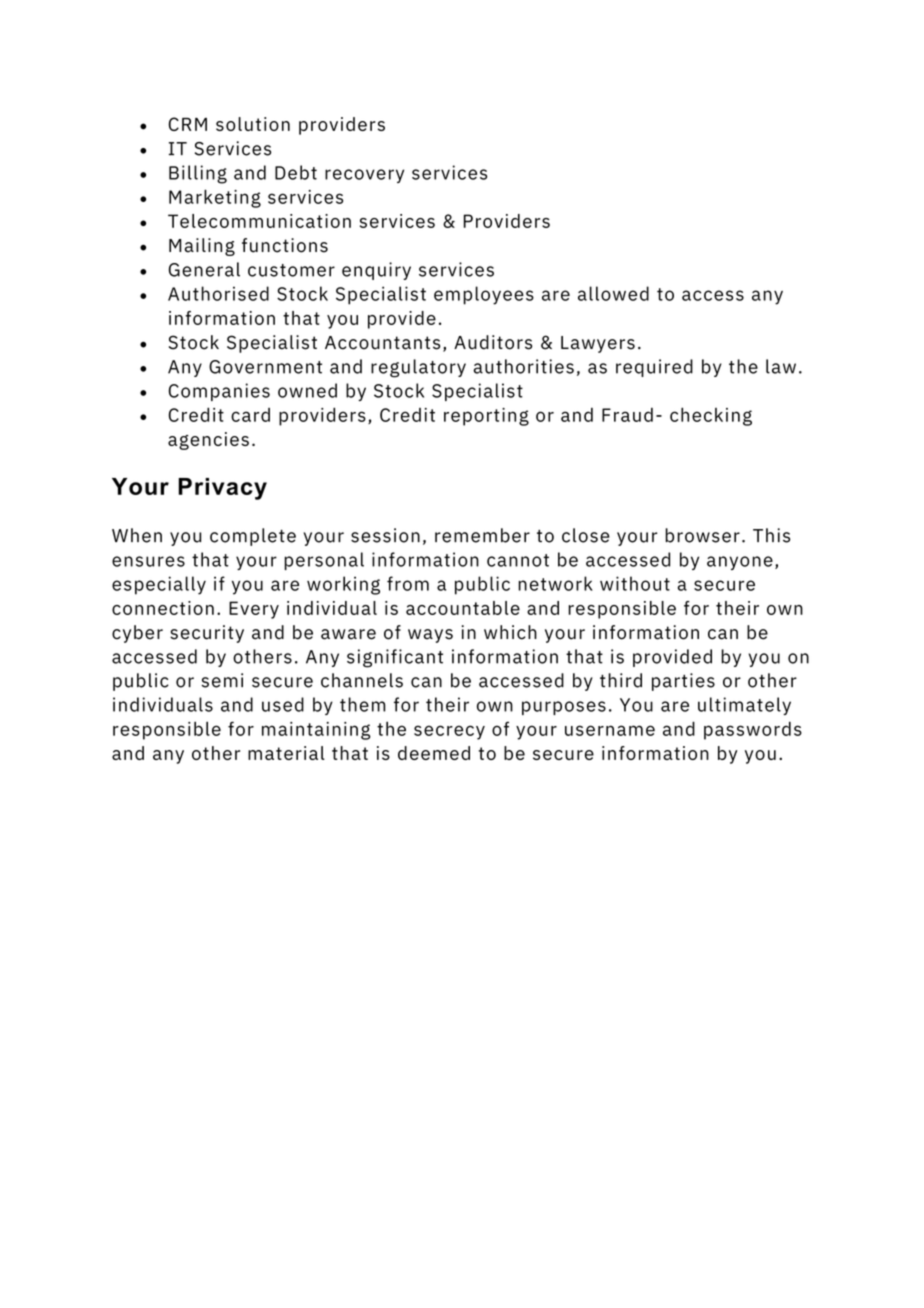  What do you see at coordinates (484, 295) in the screenshot?
I see `employees` at bounding box center [484, 295].
